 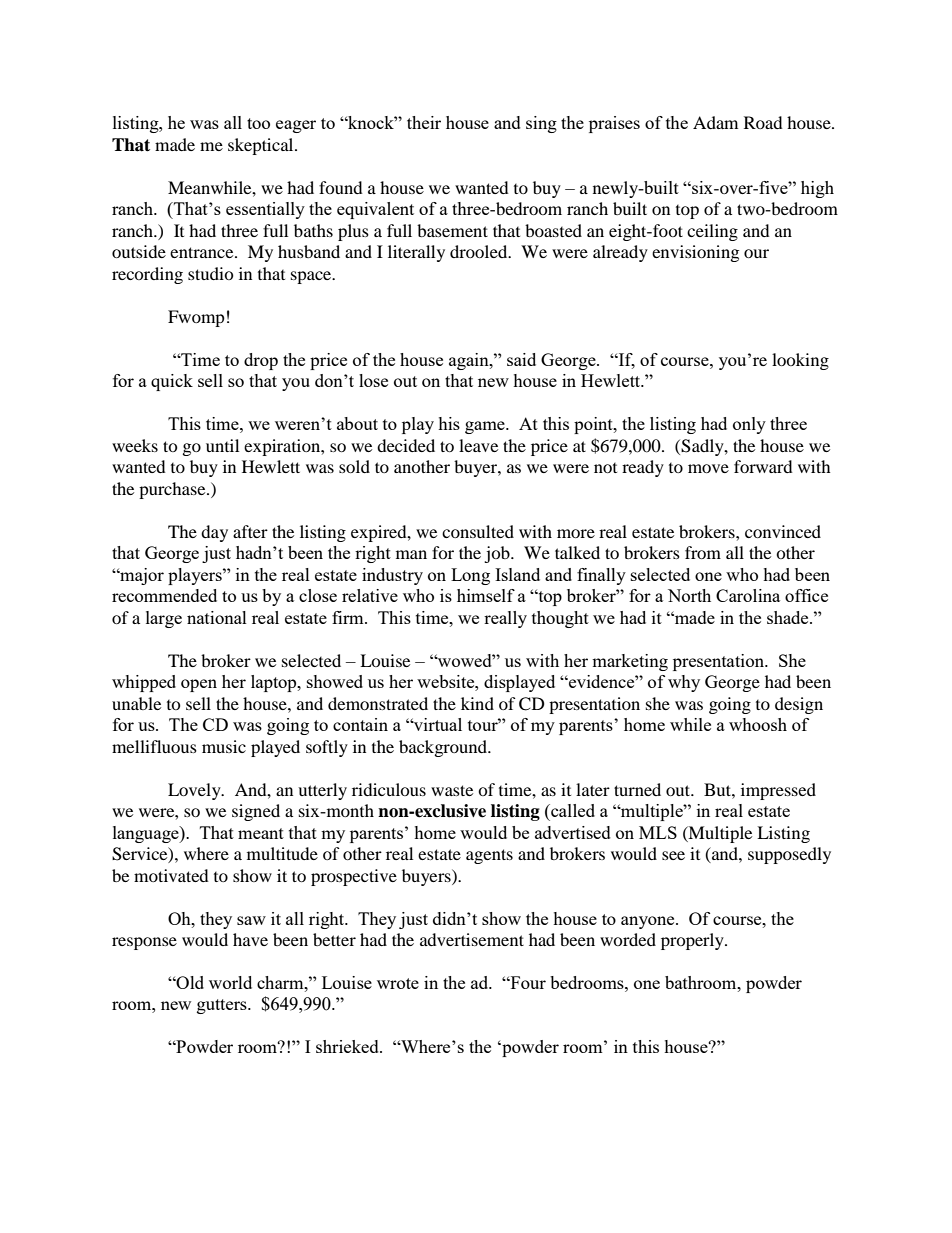 I want to click on again, so click(x=470, y=361).
